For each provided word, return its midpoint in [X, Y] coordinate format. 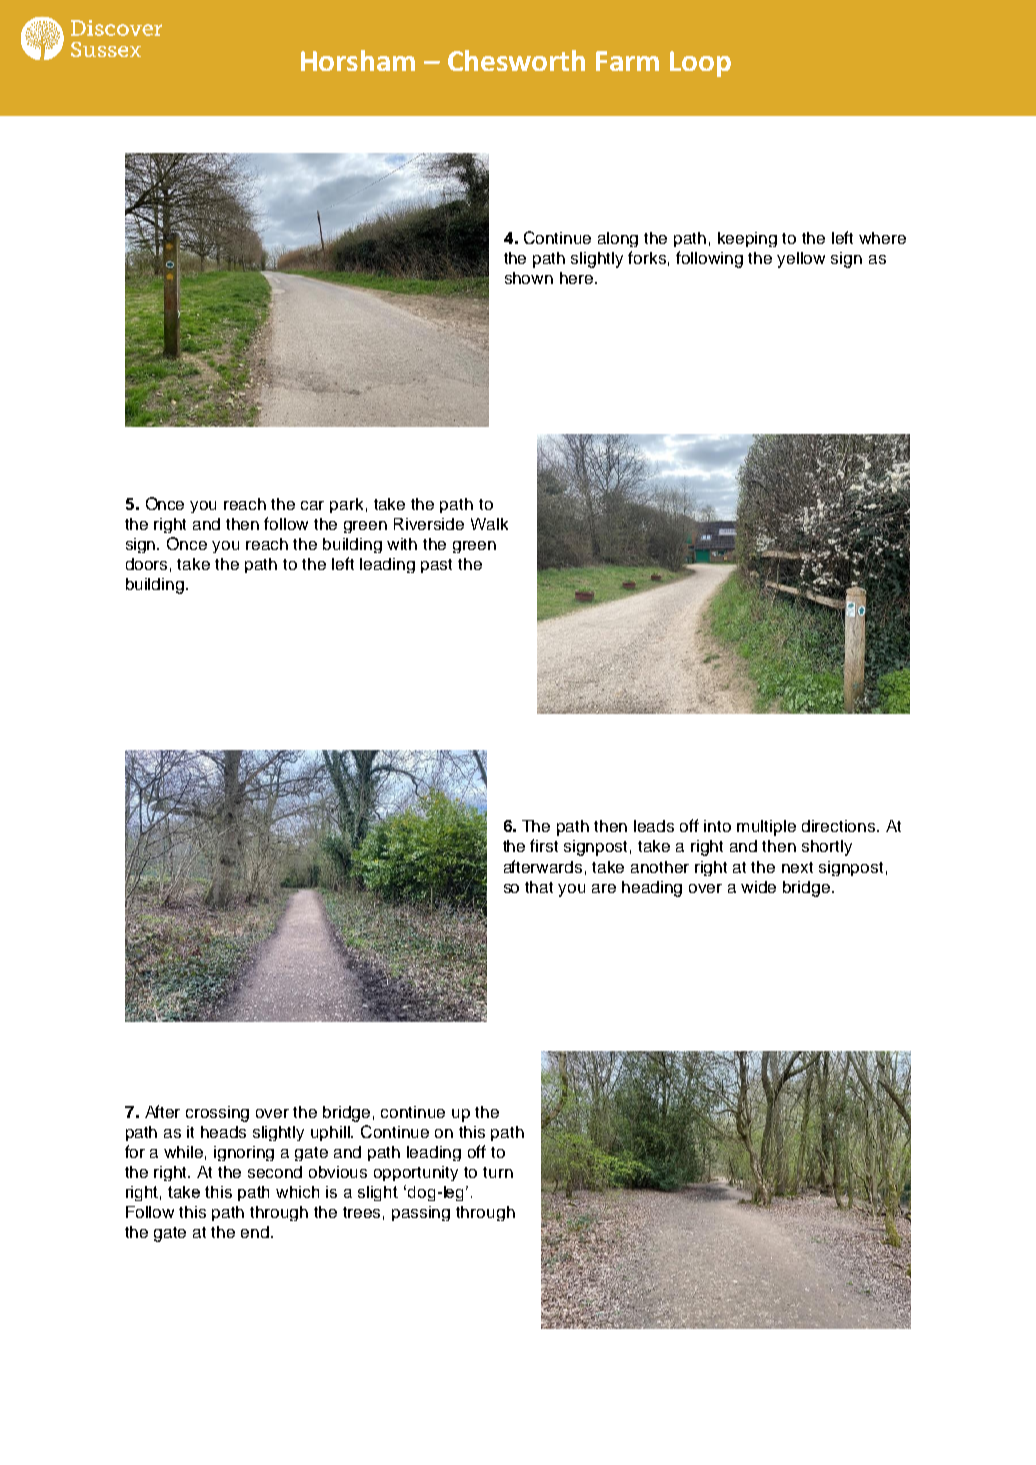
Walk [489, 524]
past [436, 566]
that [539, 887]
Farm [627, 61]
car [312, 505]
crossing [217, 1114]
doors [146, 564]
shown [529, 278]
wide [758, 887]
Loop [700, 64]
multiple [766, 828]
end [256, 1232]
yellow [801, 260]
